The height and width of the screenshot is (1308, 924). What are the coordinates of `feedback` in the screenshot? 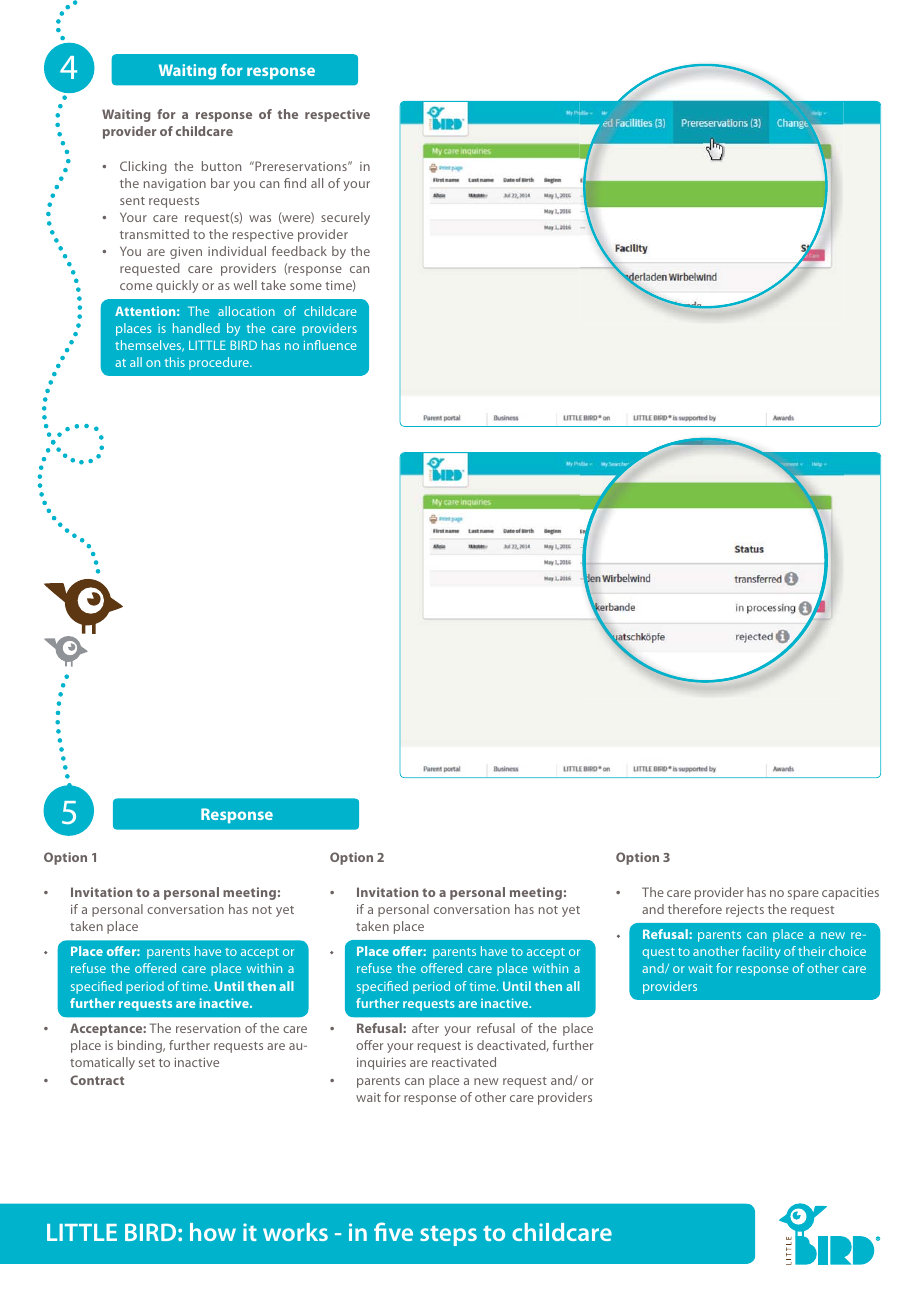 It's located at (299, 251).
